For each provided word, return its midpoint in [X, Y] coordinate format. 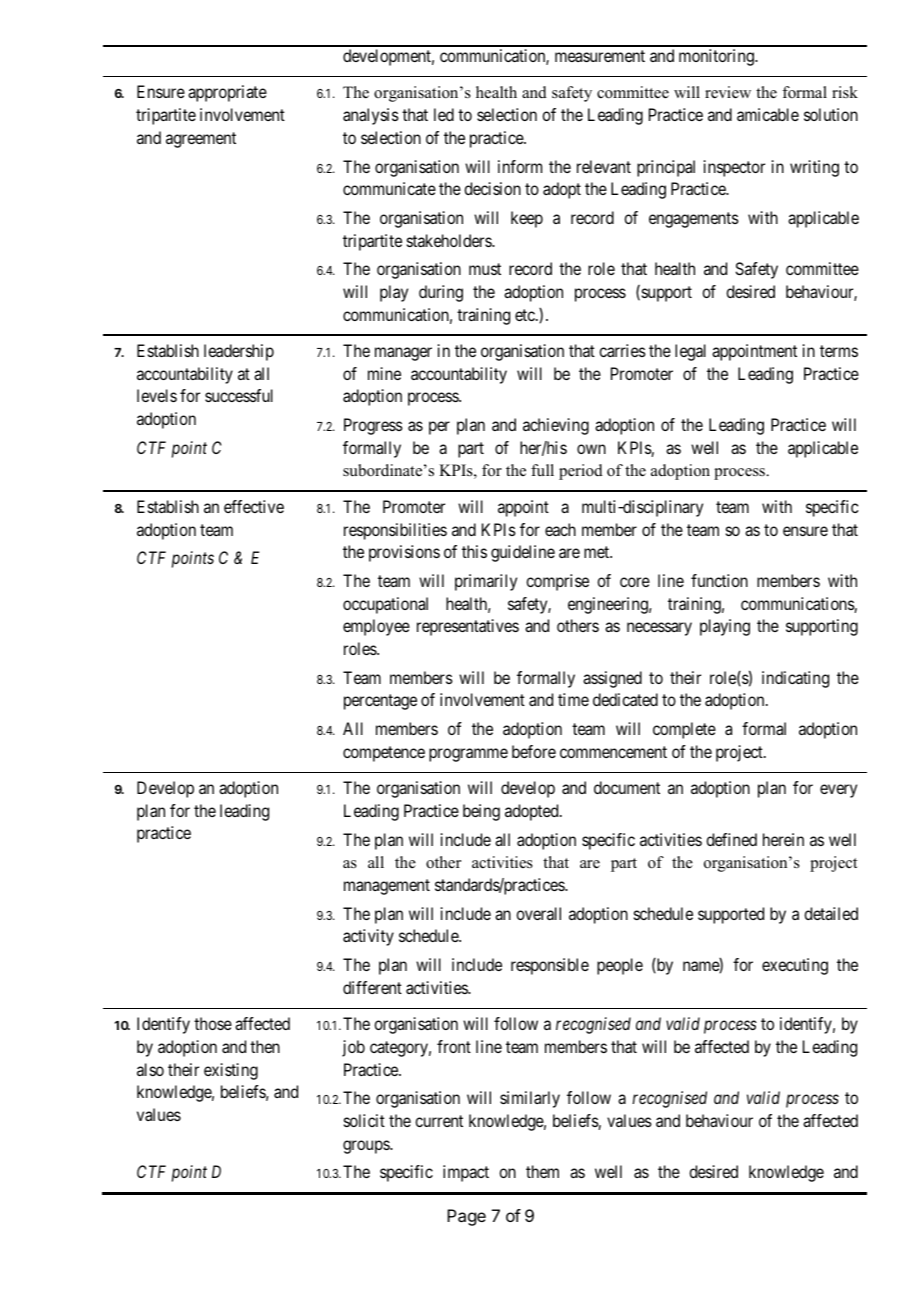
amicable [768, 114]
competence [384, 754]
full [542, 470]
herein [783, 839]
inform [520, 166]
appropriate [227, 93]
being [481, 812]
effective [254, 506]
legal [690, 352]
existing [231, 1071]
